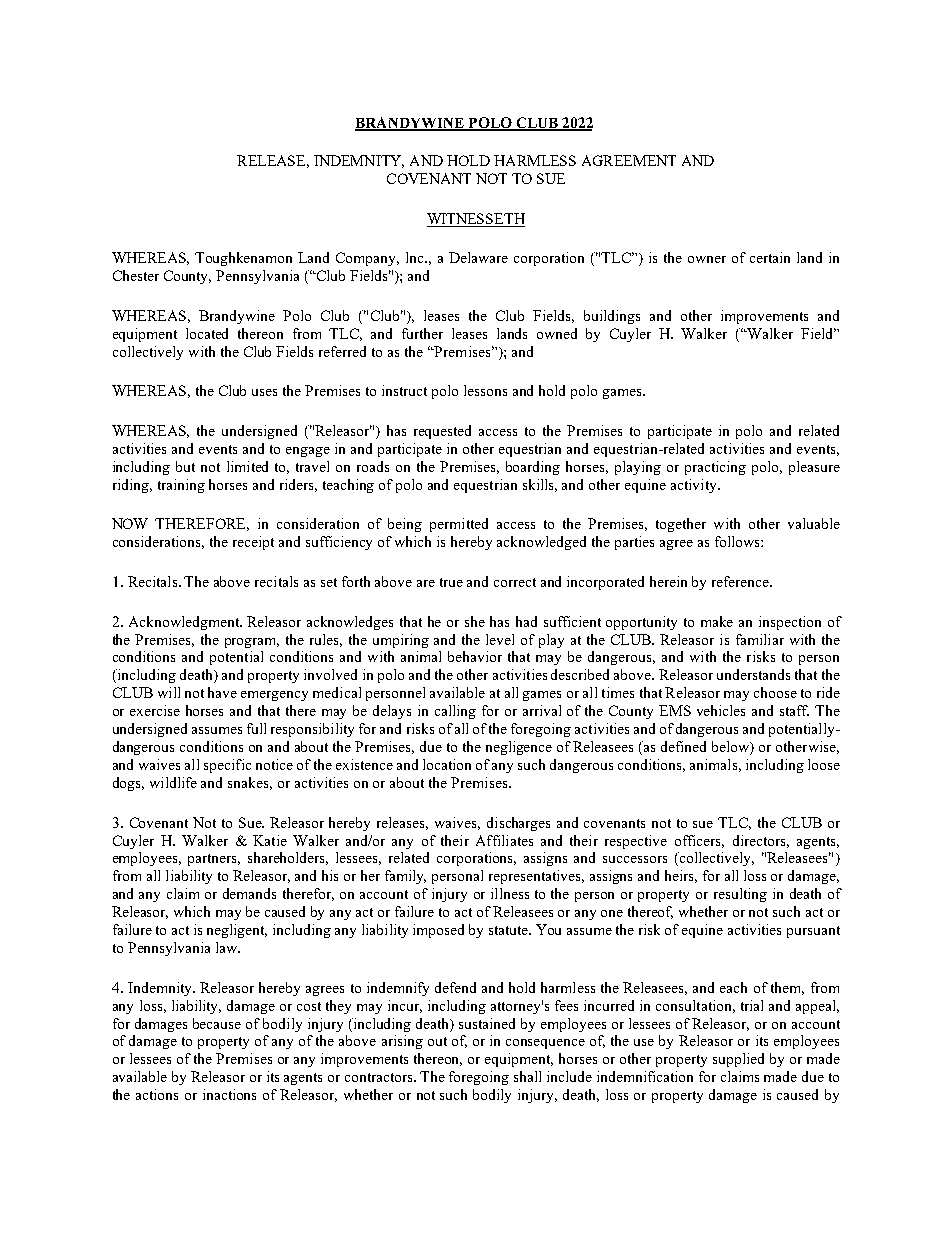  I want to click on Chester, so click(136, 275).
